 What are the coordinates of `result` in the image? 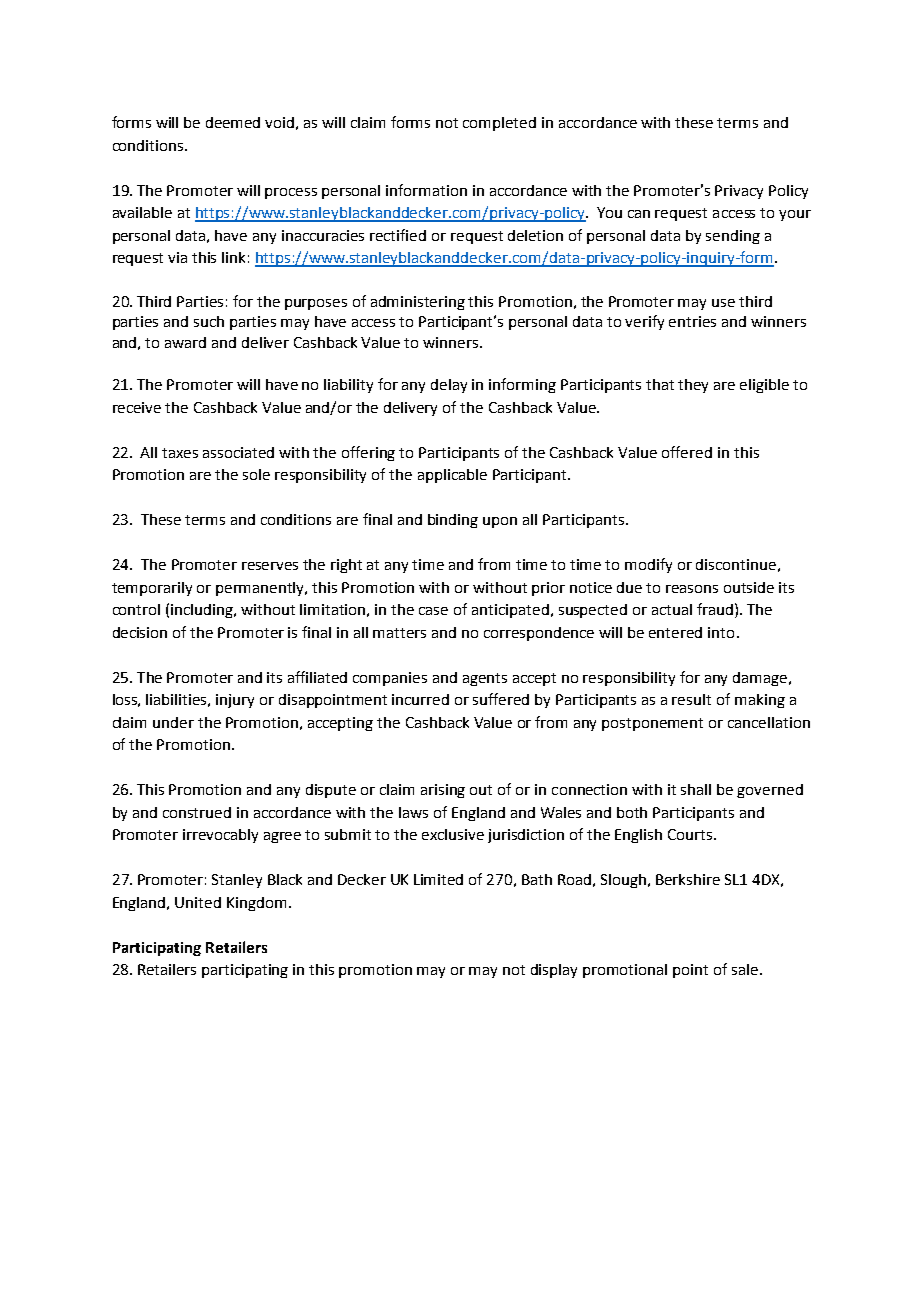 It's located at (691, 699).
